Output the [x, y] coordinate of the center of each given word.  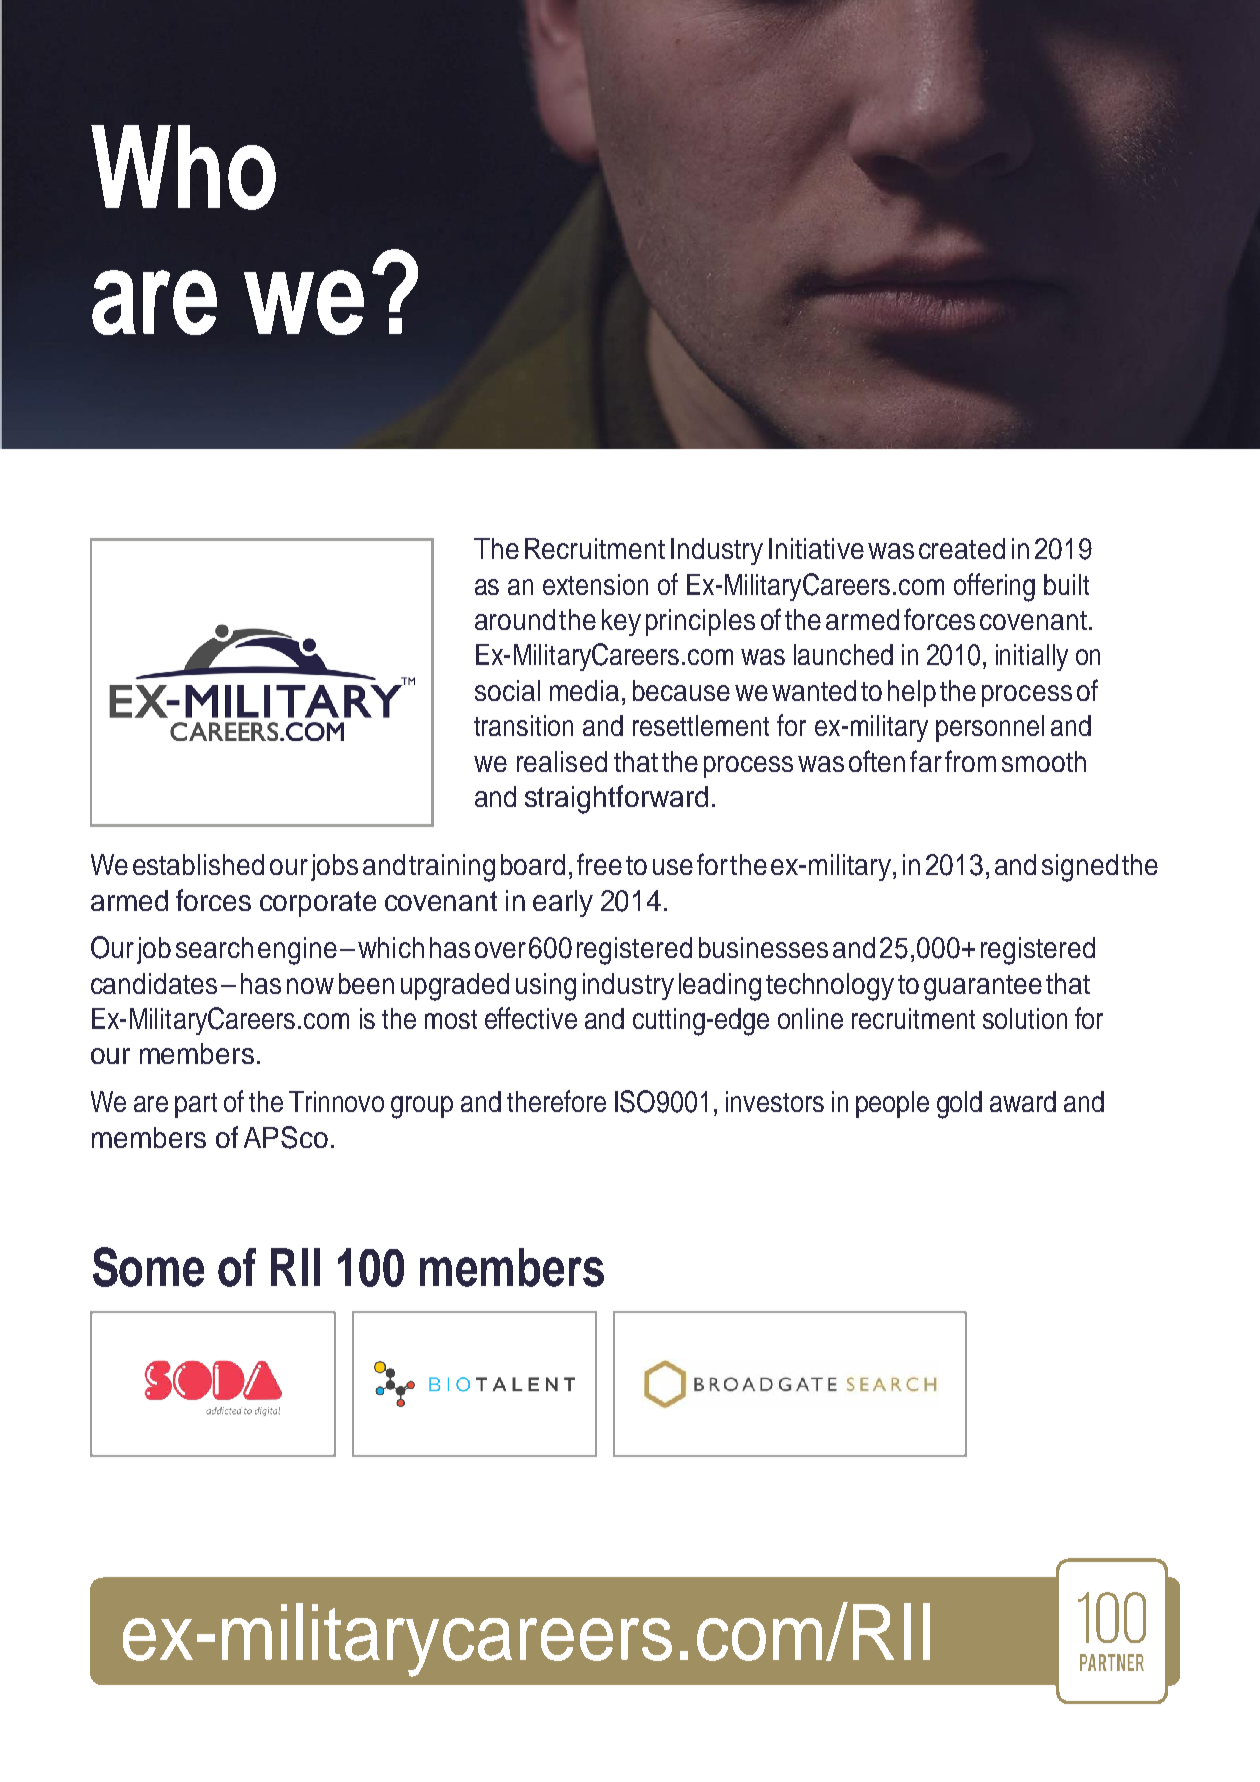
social [507, 690]
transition [523, 725]
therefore [556, 1101]
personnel [990, 728]
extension [595, 584]
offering [994, 587]
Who [183, 167]
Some [148, 1267]
